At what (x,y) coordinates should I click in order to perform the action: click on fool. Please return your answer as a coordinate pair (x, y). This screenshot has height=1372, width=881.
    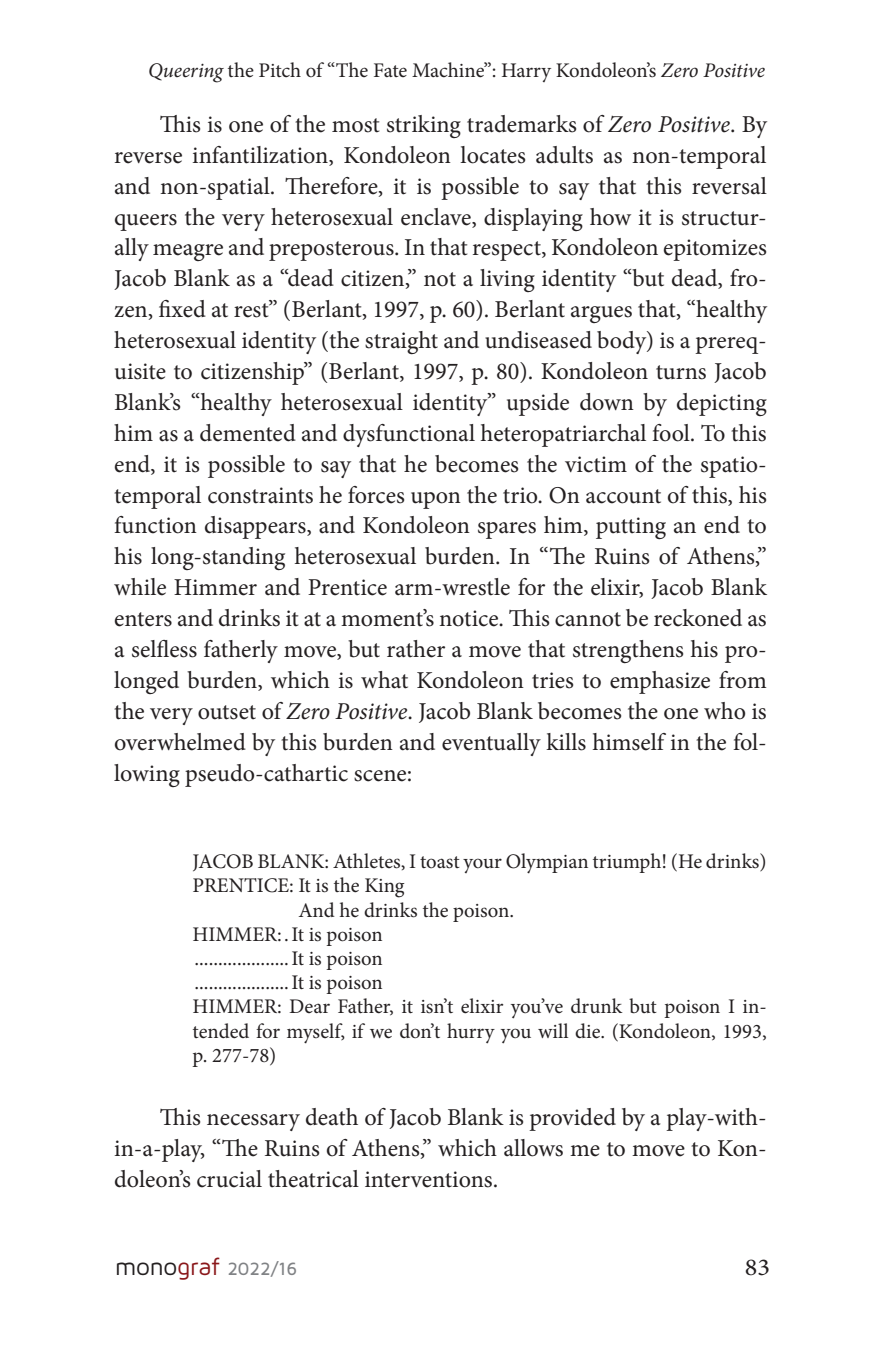
    Looking at the image, I should click on (672, 433).
